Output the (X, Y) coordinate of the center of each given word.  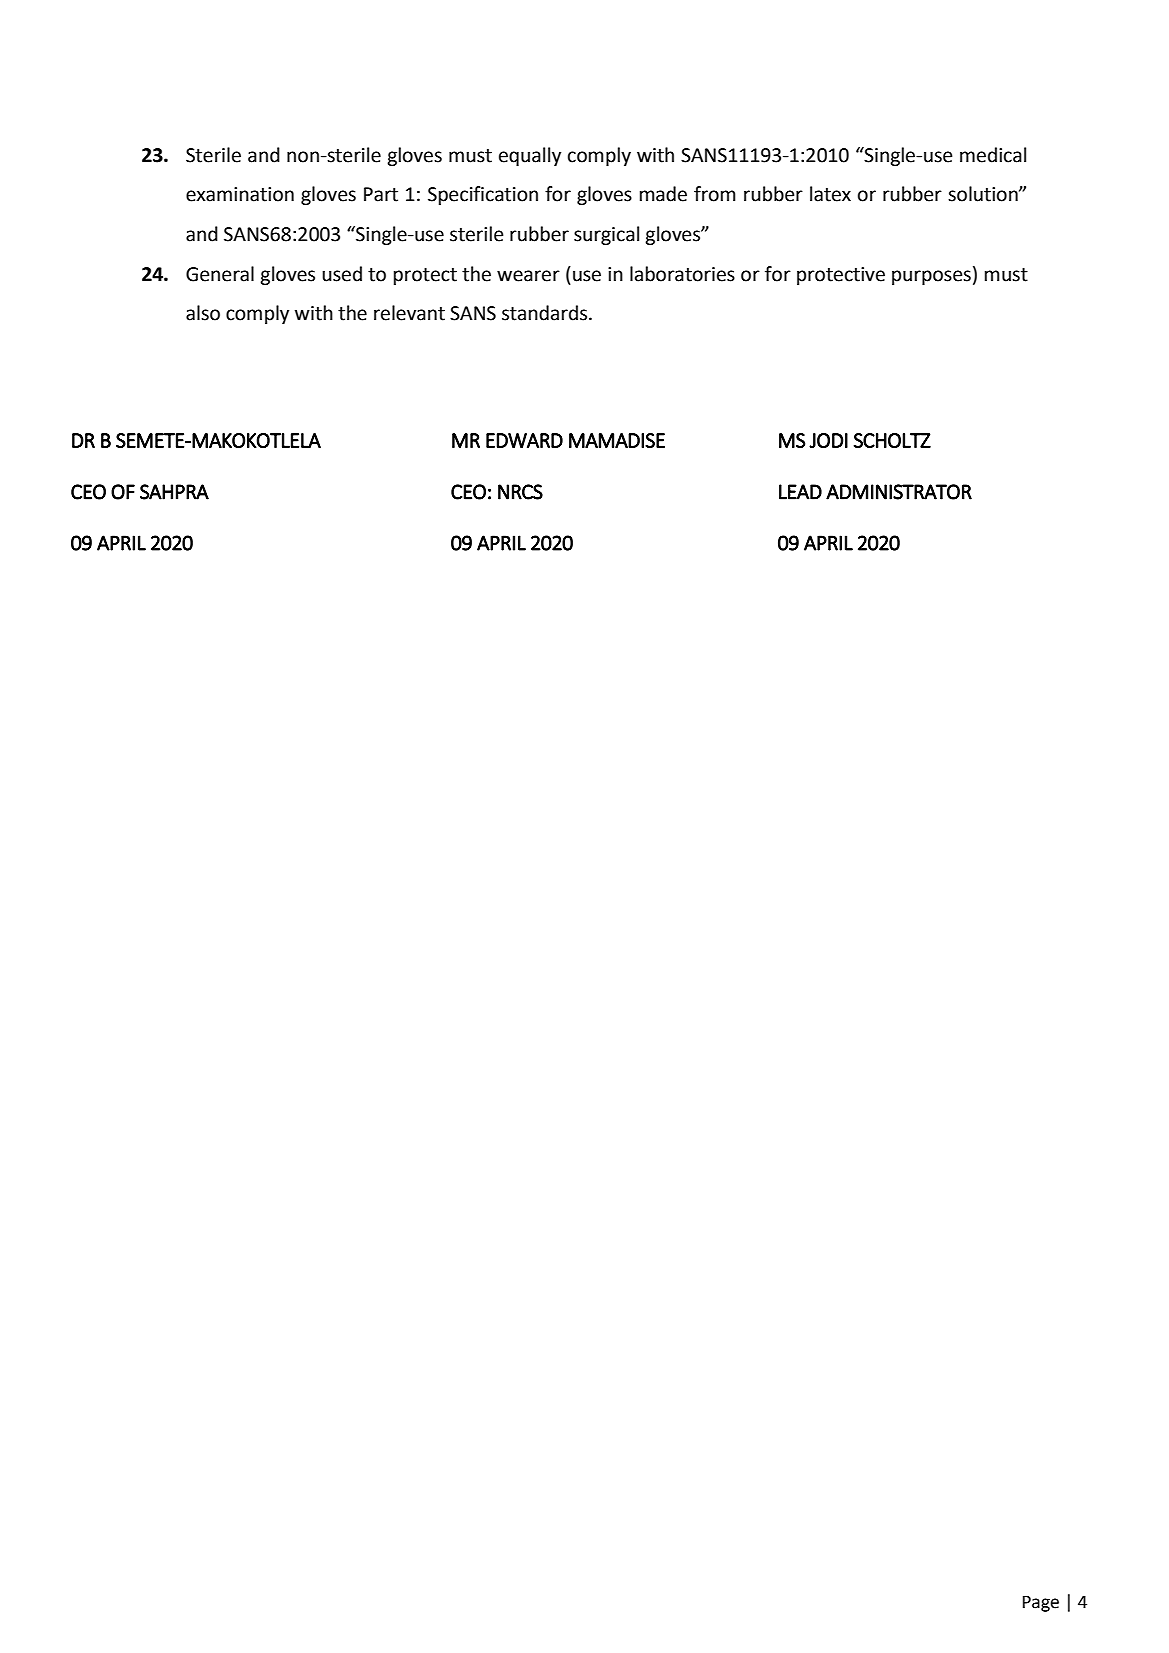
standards (544, 313)
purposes (931, 277)
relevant (409, 313)
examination (240, 194)
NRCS (520, 492)
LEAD (800, 492)
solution (984, 194)
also (203, 313)
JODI (828, 440)
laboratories (682, 274)
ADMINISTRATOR (899, 492)
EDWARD (524, 440)
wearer (528, 276)
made (663, 194)
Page (1041, 1603)
